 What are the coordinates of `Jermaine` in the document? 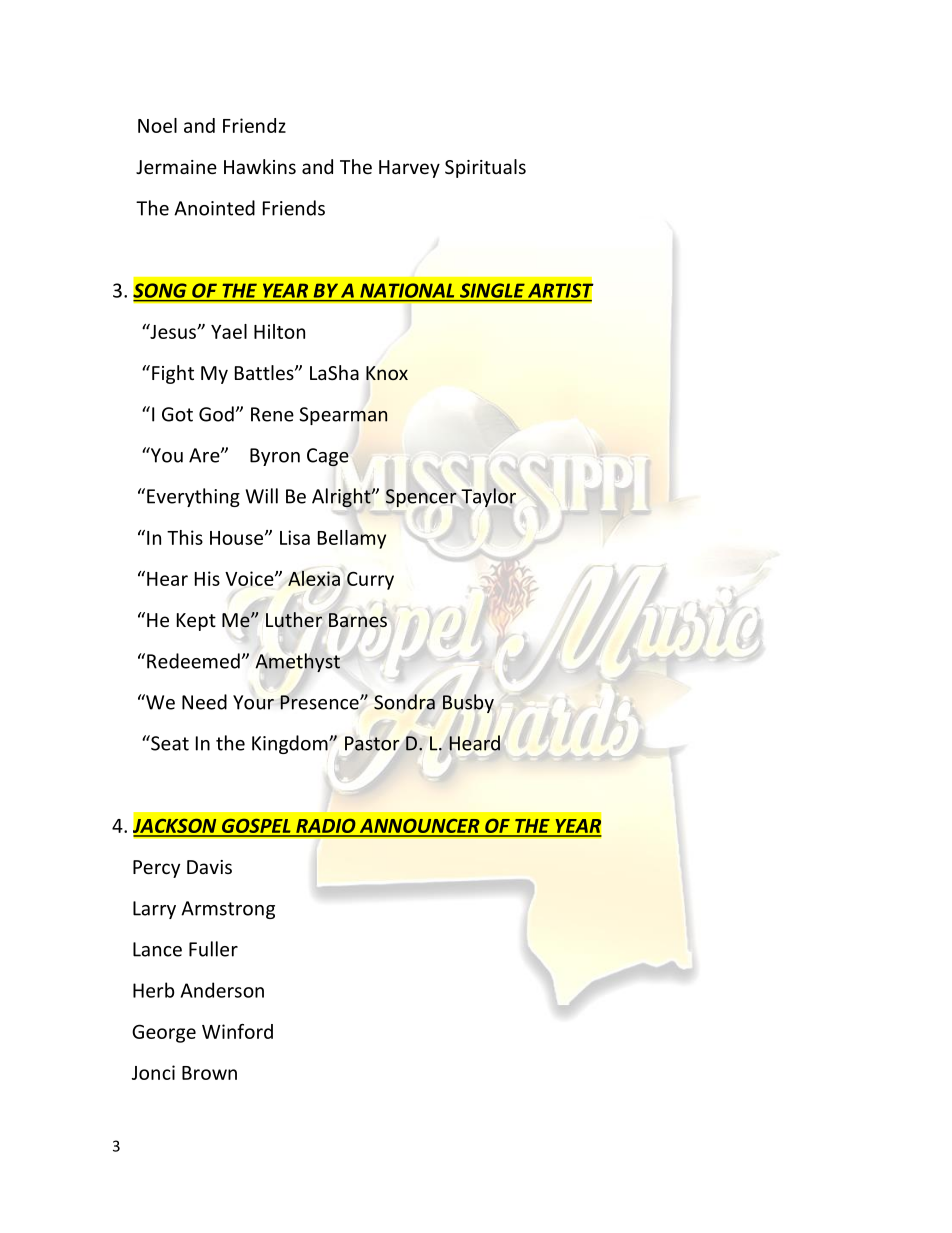 It's located at (176, 167).
